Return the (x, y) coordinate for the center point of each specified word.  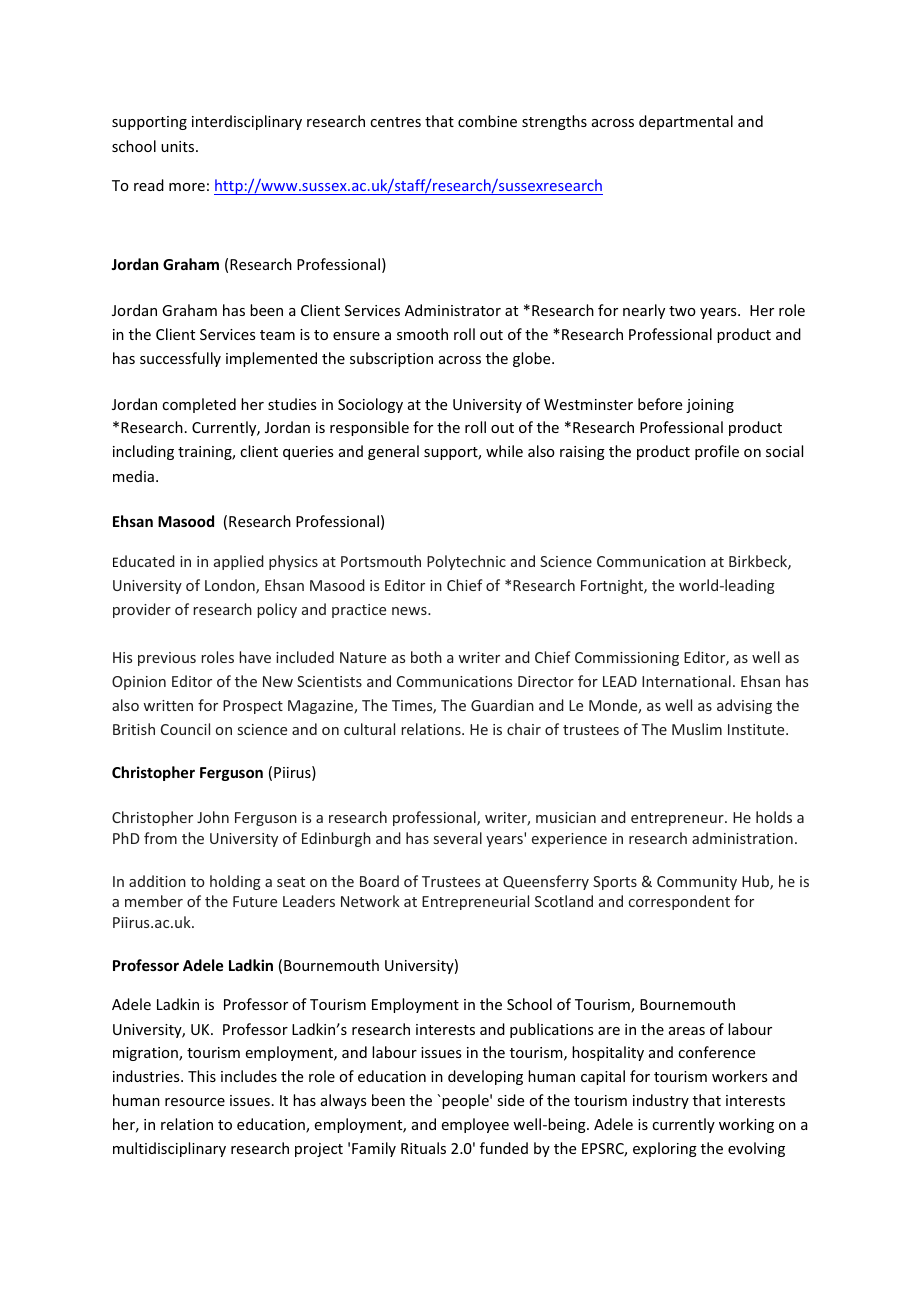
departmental (686, 122)
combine (487, 121)
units (179, 146)
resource (195, 1102)
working (746, 1125)
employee (475, 1125)
